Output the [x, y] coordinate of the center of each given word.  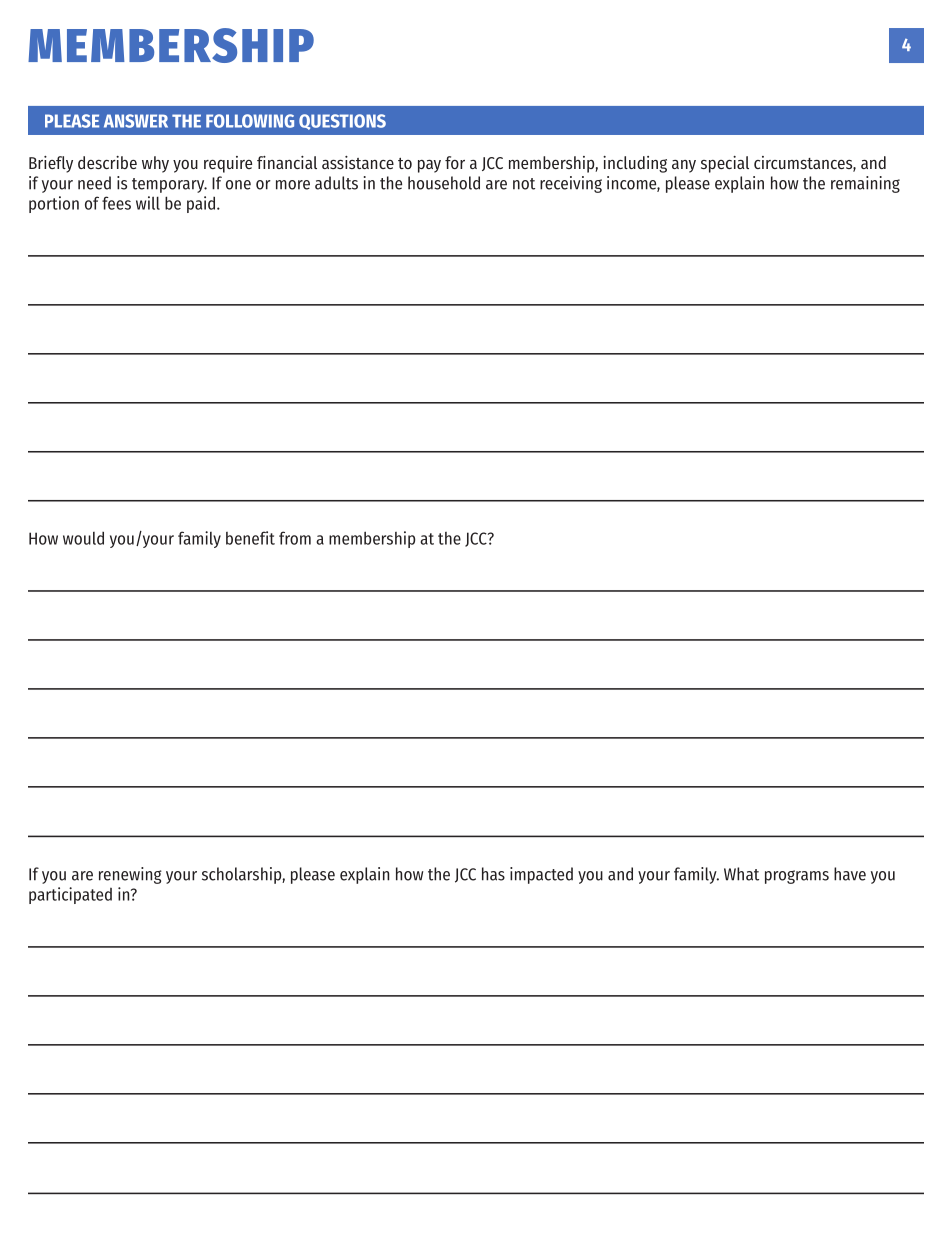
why [155, 164]
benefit [250, 538]
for [455, 162]
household [444, 183]
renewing [130, 875]
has [493, 874]
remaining [865, 184]
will [148, 203]
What [741, 874]
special [725, 164]
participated [70, 895]
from [295, 538]
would [83, 538]
